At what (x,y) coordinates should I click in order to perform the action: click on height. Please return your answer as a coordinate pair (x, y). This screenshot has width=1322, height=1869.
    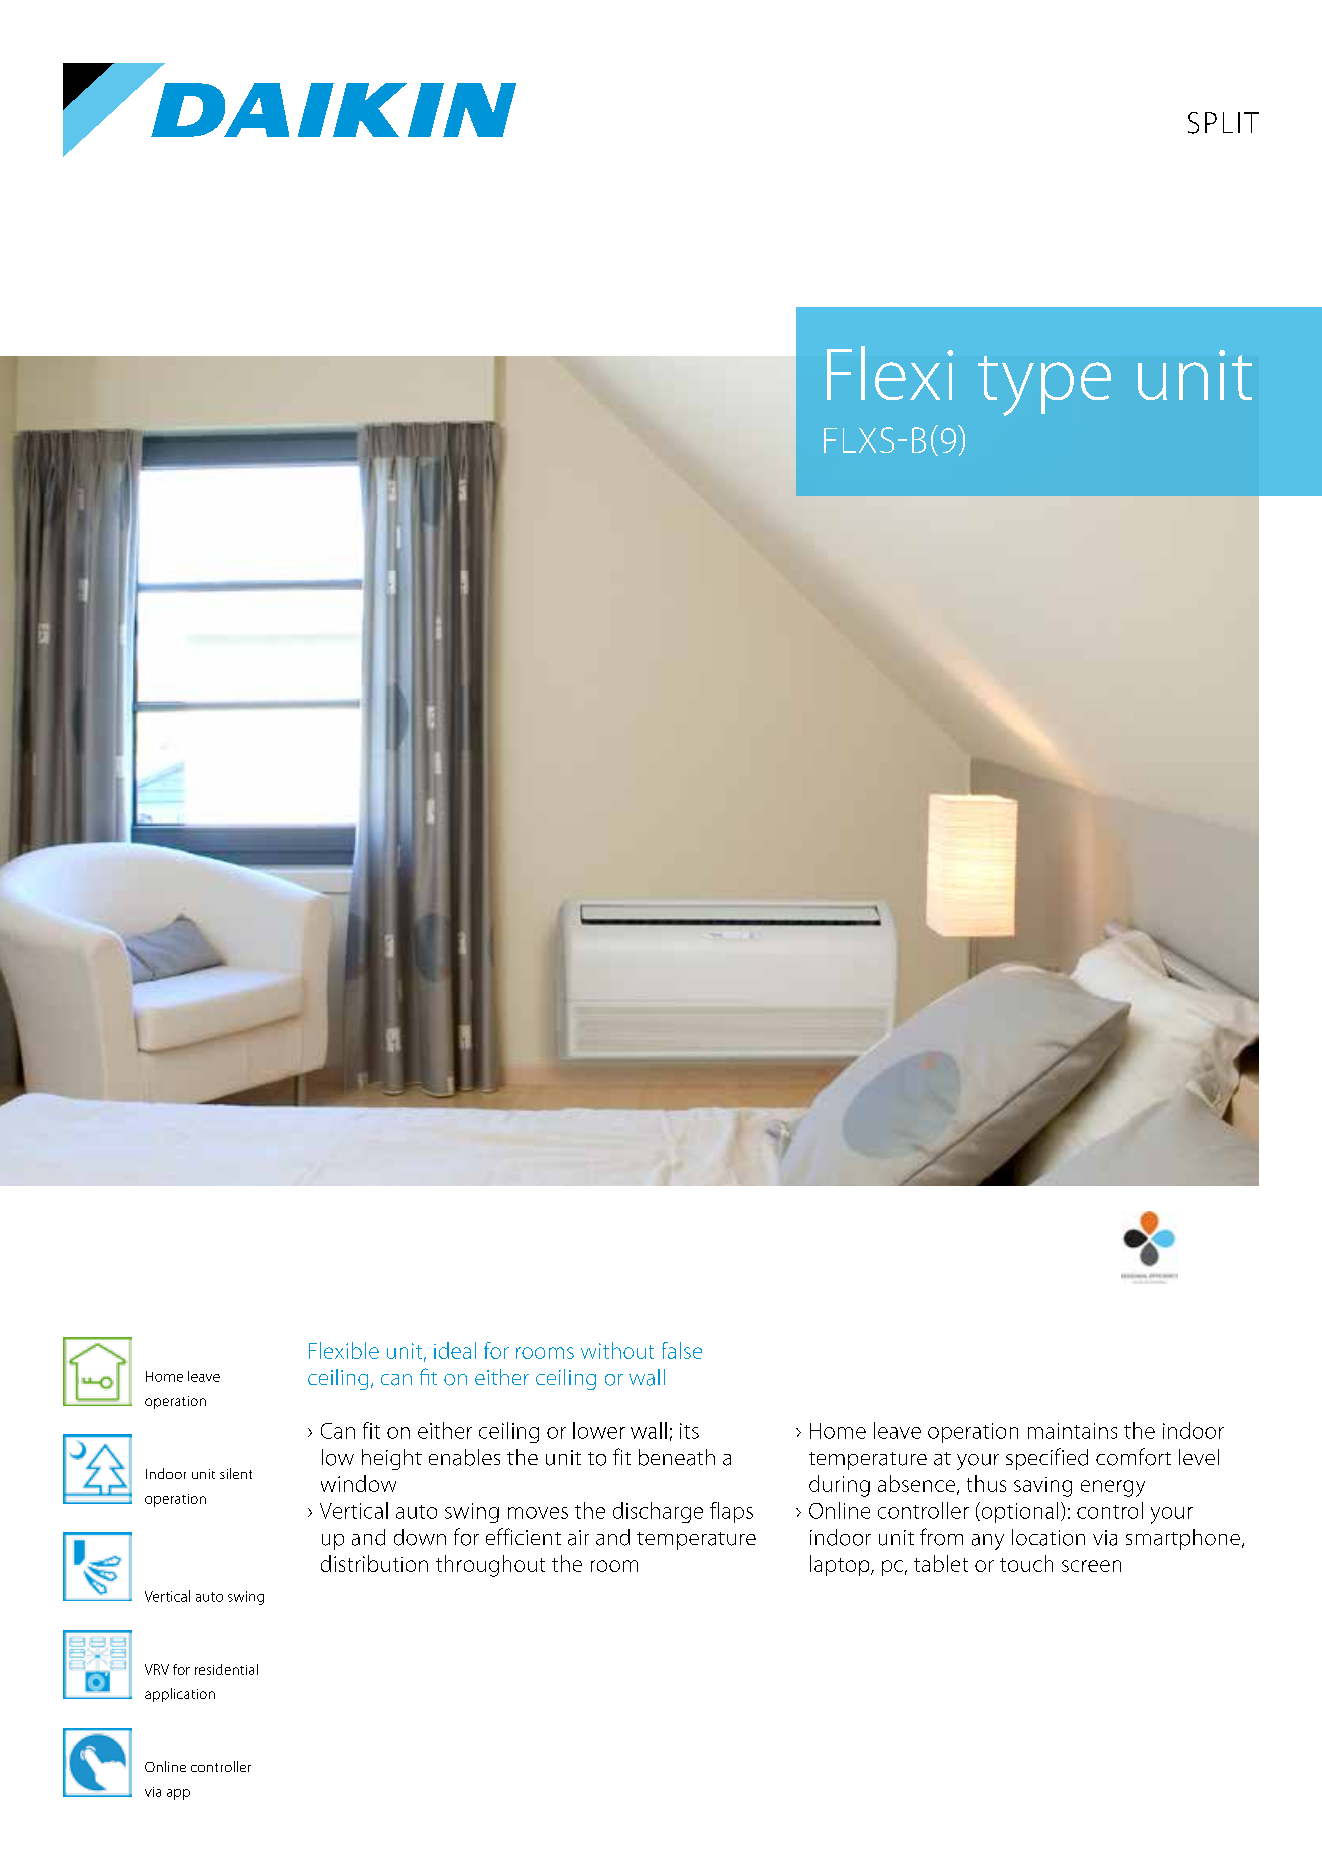
    Looking at the image, I should click on (392, 1459).
